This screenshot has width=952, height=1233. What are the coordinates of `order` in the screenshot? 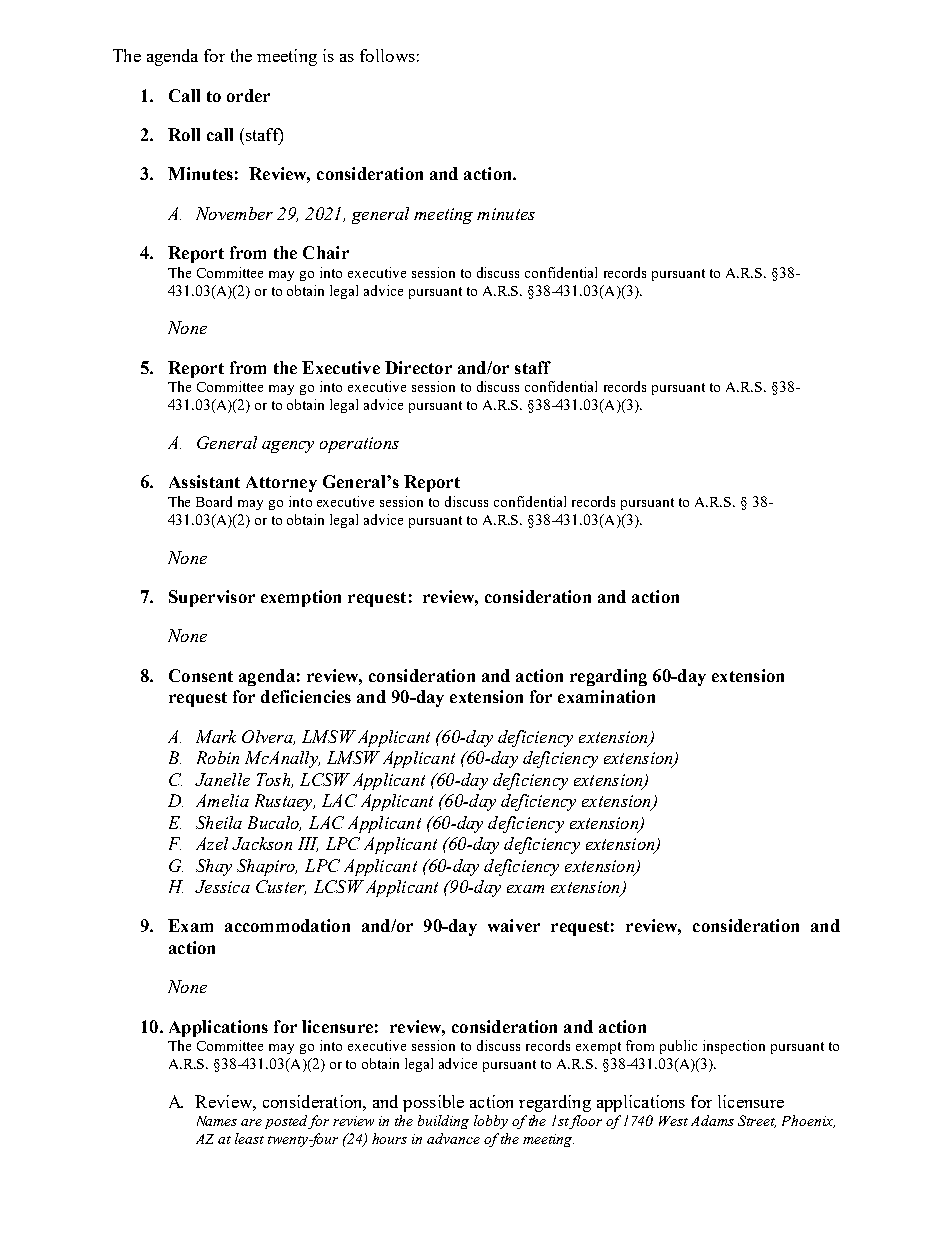 It's located at (248, 95).
